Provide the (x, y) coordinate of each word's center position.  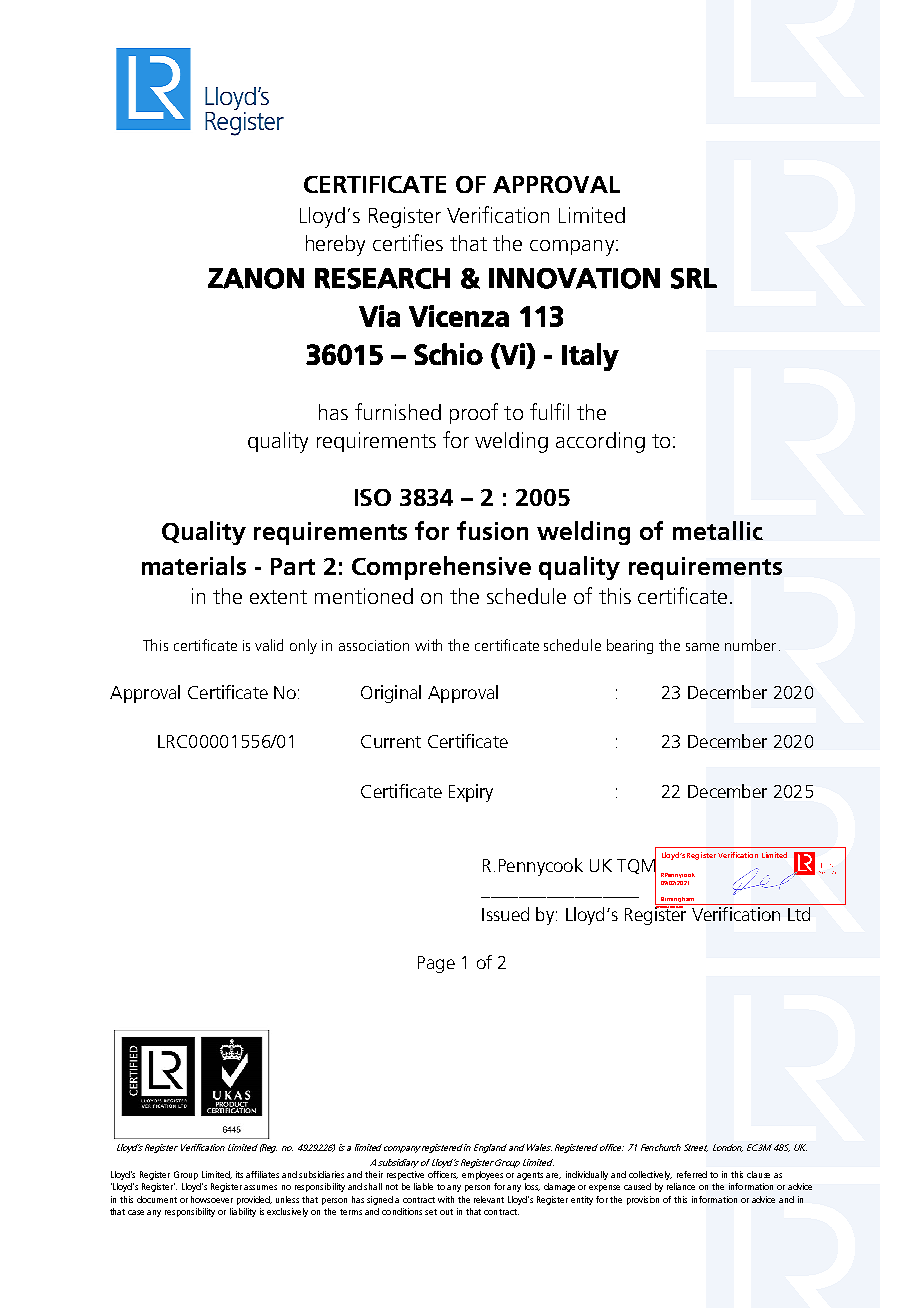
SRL (694, 278)
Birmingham (677, 901)
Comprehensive (441, 568)
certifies (408, 242)
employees (482, 1175)
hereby (335, 245)
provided (254, 1200)
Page (436, 964)
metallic (718, 530)
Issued (505, 914)
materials (194, 565)
